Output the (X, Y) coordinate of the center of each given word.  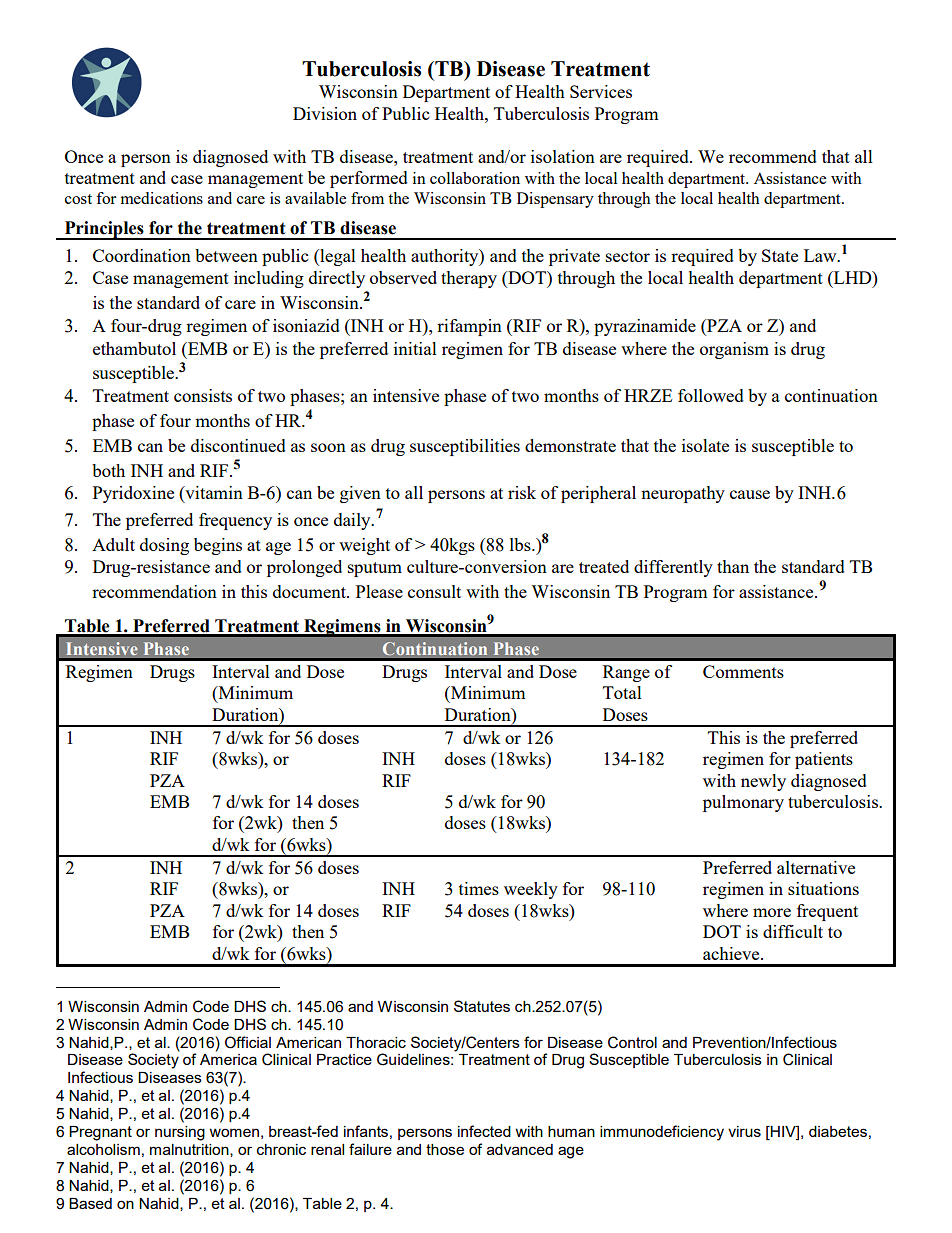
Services (601, 91)
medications (162, 198)
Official (248, 1042)
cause (750, 494)
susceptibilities (465, 447)
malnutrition (190, 1150)
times (479, 888)
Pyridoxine (133, 494)
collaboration (475, 178)
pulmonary (743, 803)
